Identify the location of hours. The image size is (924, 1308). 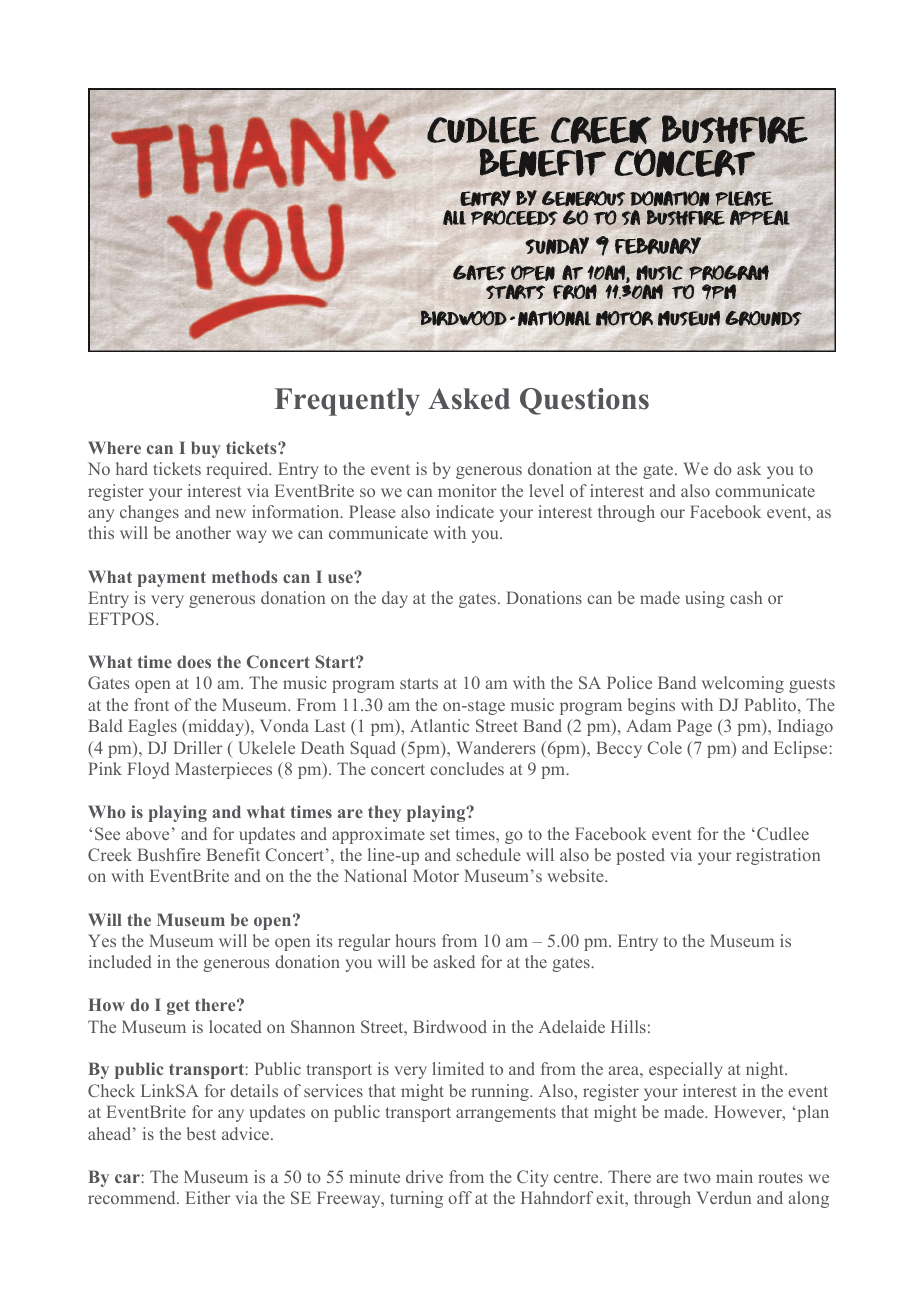
(415, 940).
